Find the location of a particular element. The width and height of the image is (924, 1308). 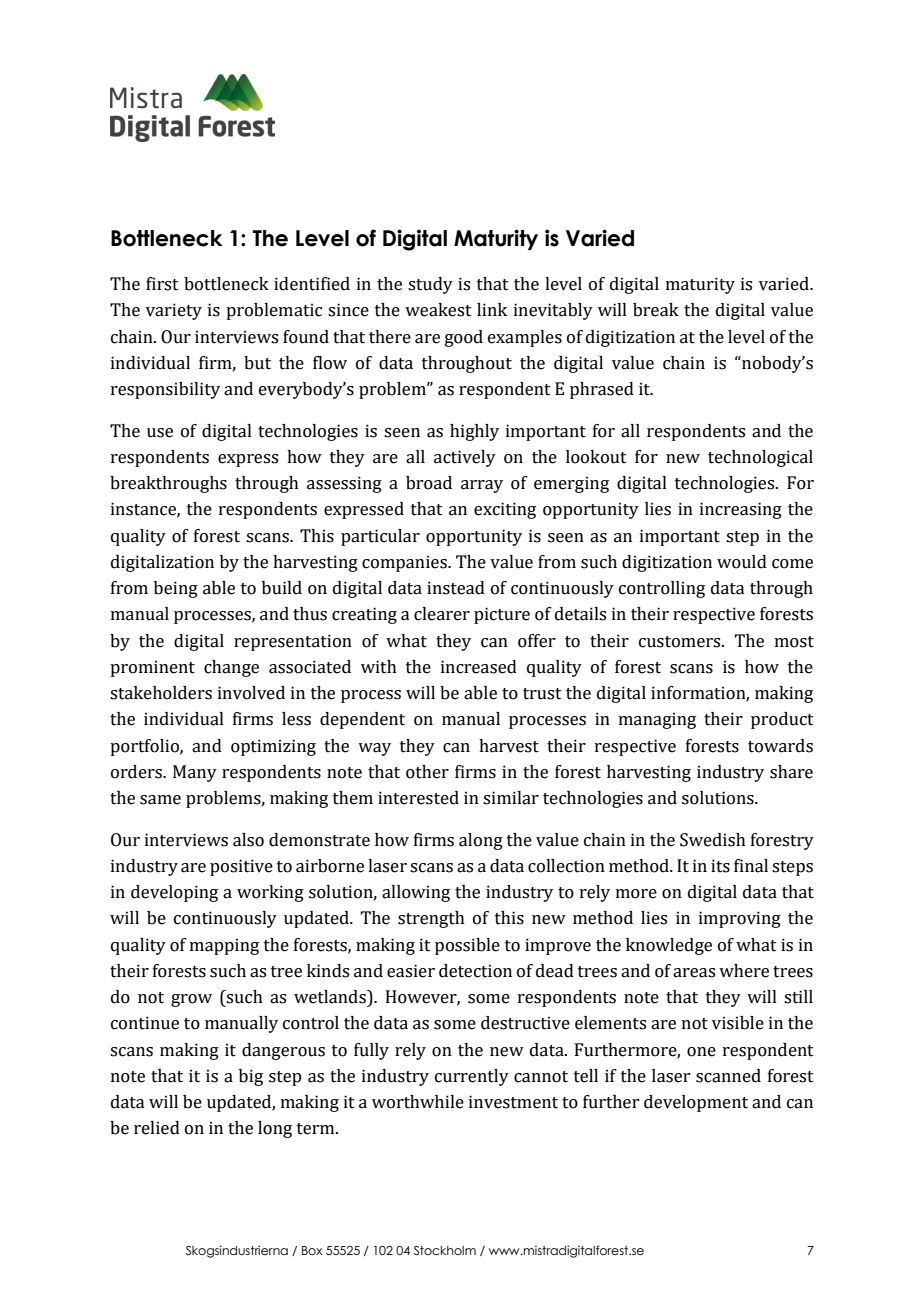

strength is located at coordinates (431, 919).
